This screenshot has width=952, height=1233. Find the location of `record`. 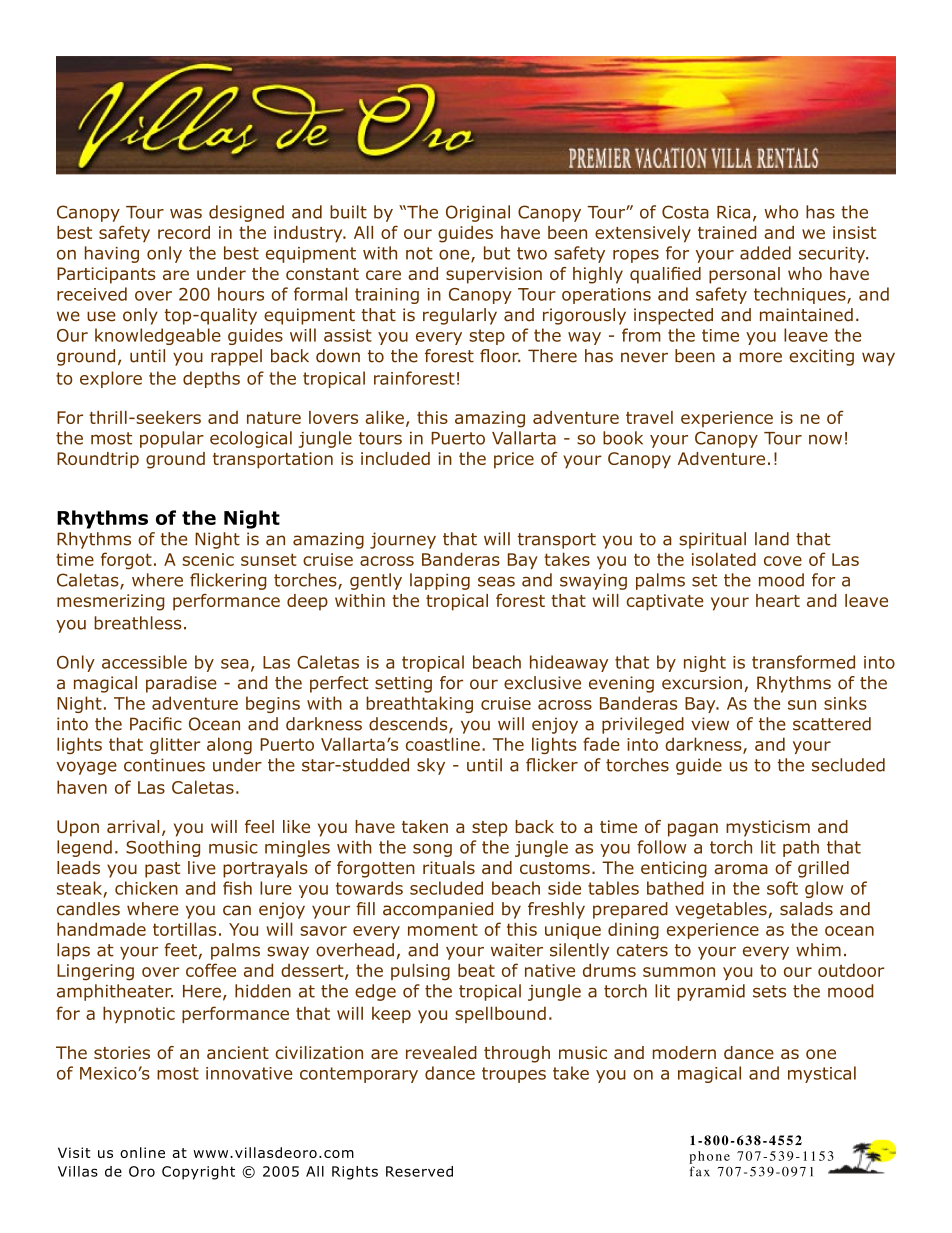

record is located at coordinates (184, 232).
